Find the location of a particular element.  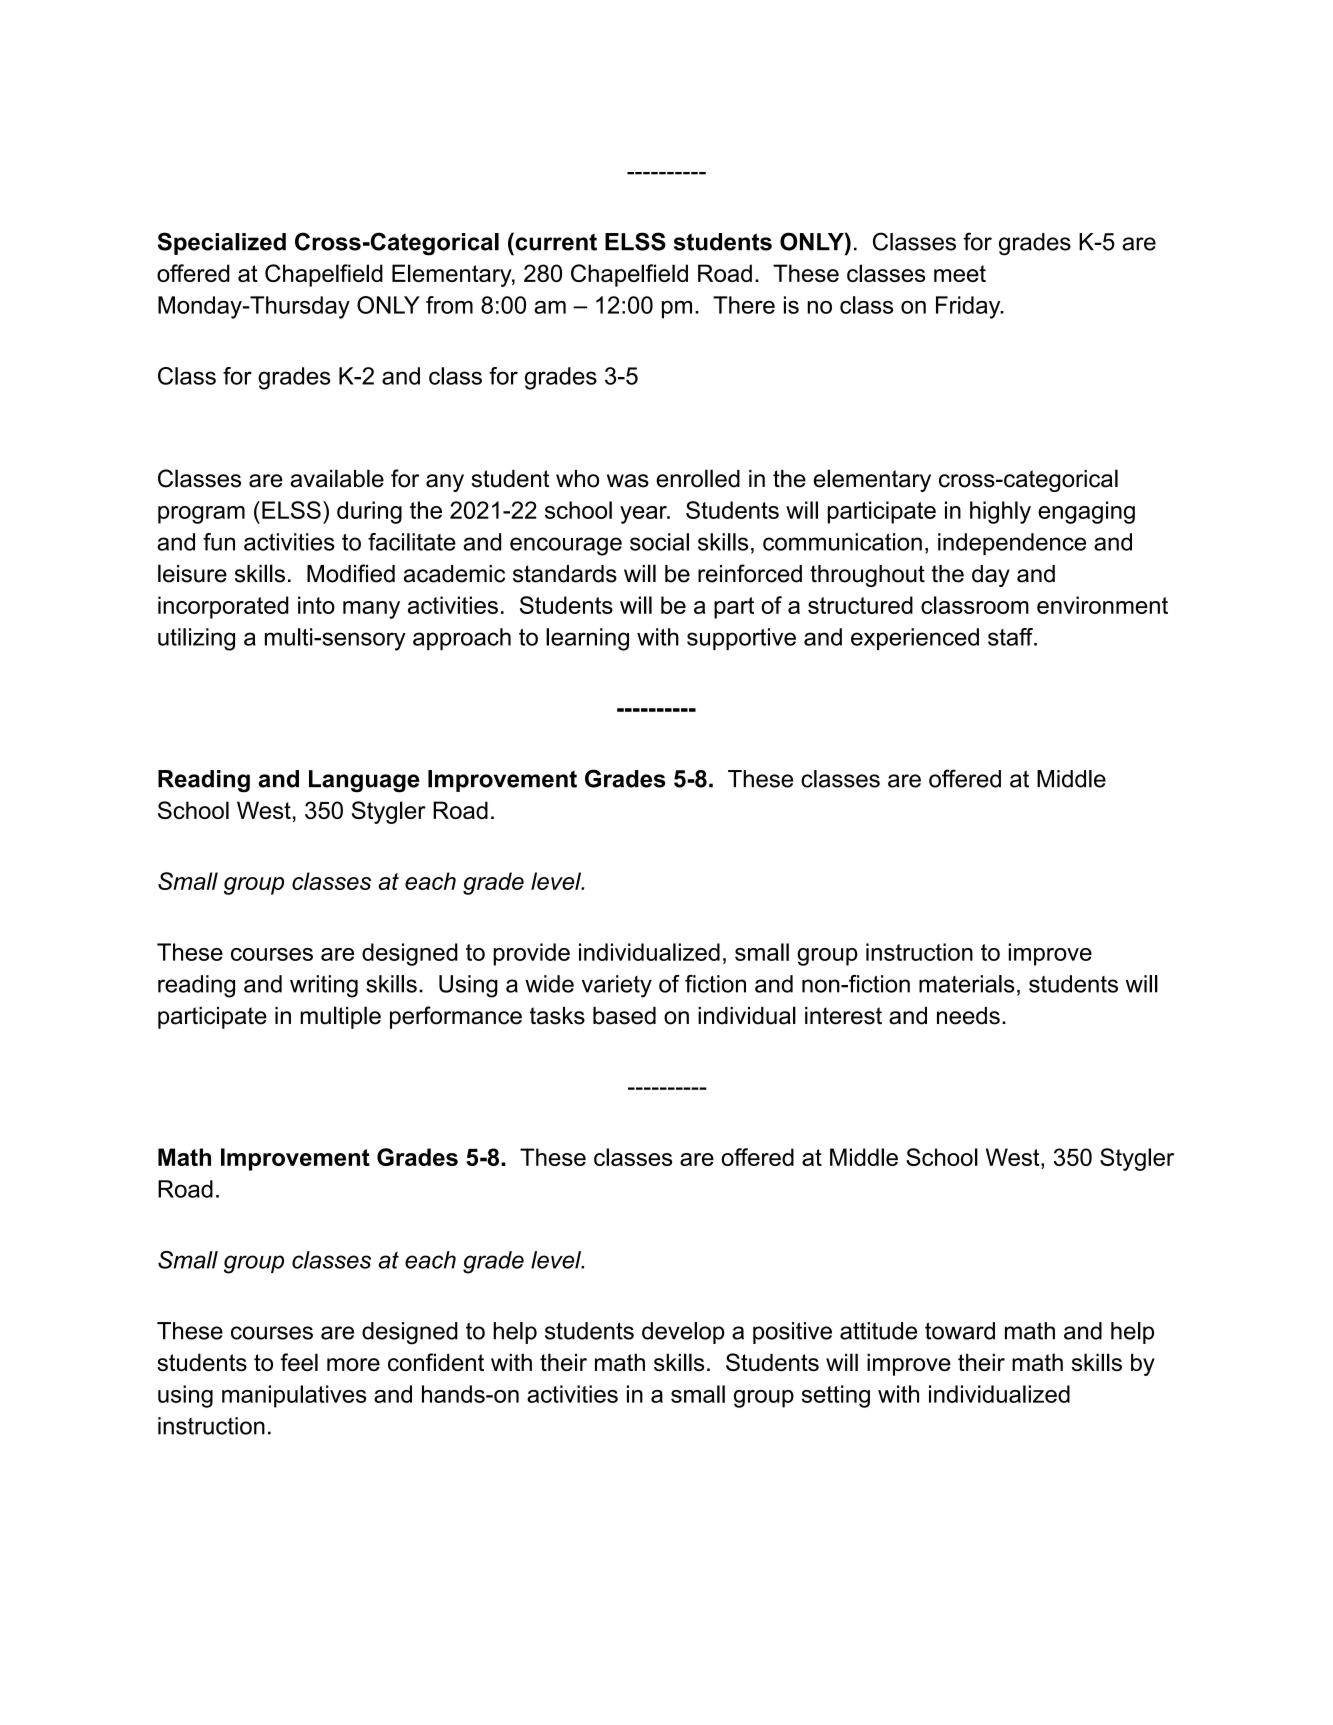

feel is located at coordinates (299, 1362).
